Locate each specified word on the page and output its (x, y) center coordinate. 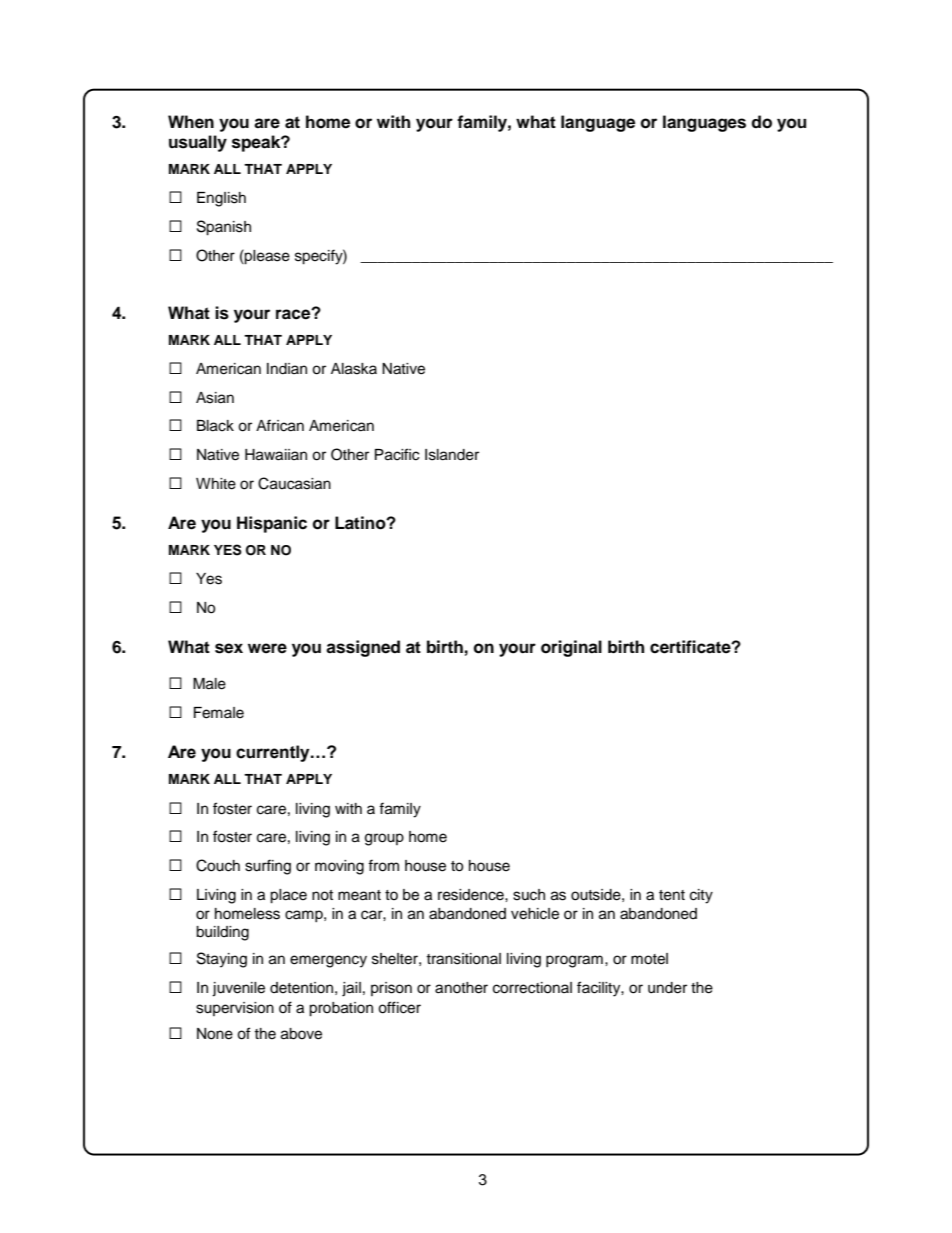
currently (274, 753)
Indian (287, 369)
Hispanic (272, 524)
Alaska (354, 369)
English (221, 199)
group (384, 839)
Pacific (397, 454)
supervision (235, 1009)
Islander (452, 455)
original (571, 648)
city (701, 896)
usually (198, 143)
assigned (363, 648)
